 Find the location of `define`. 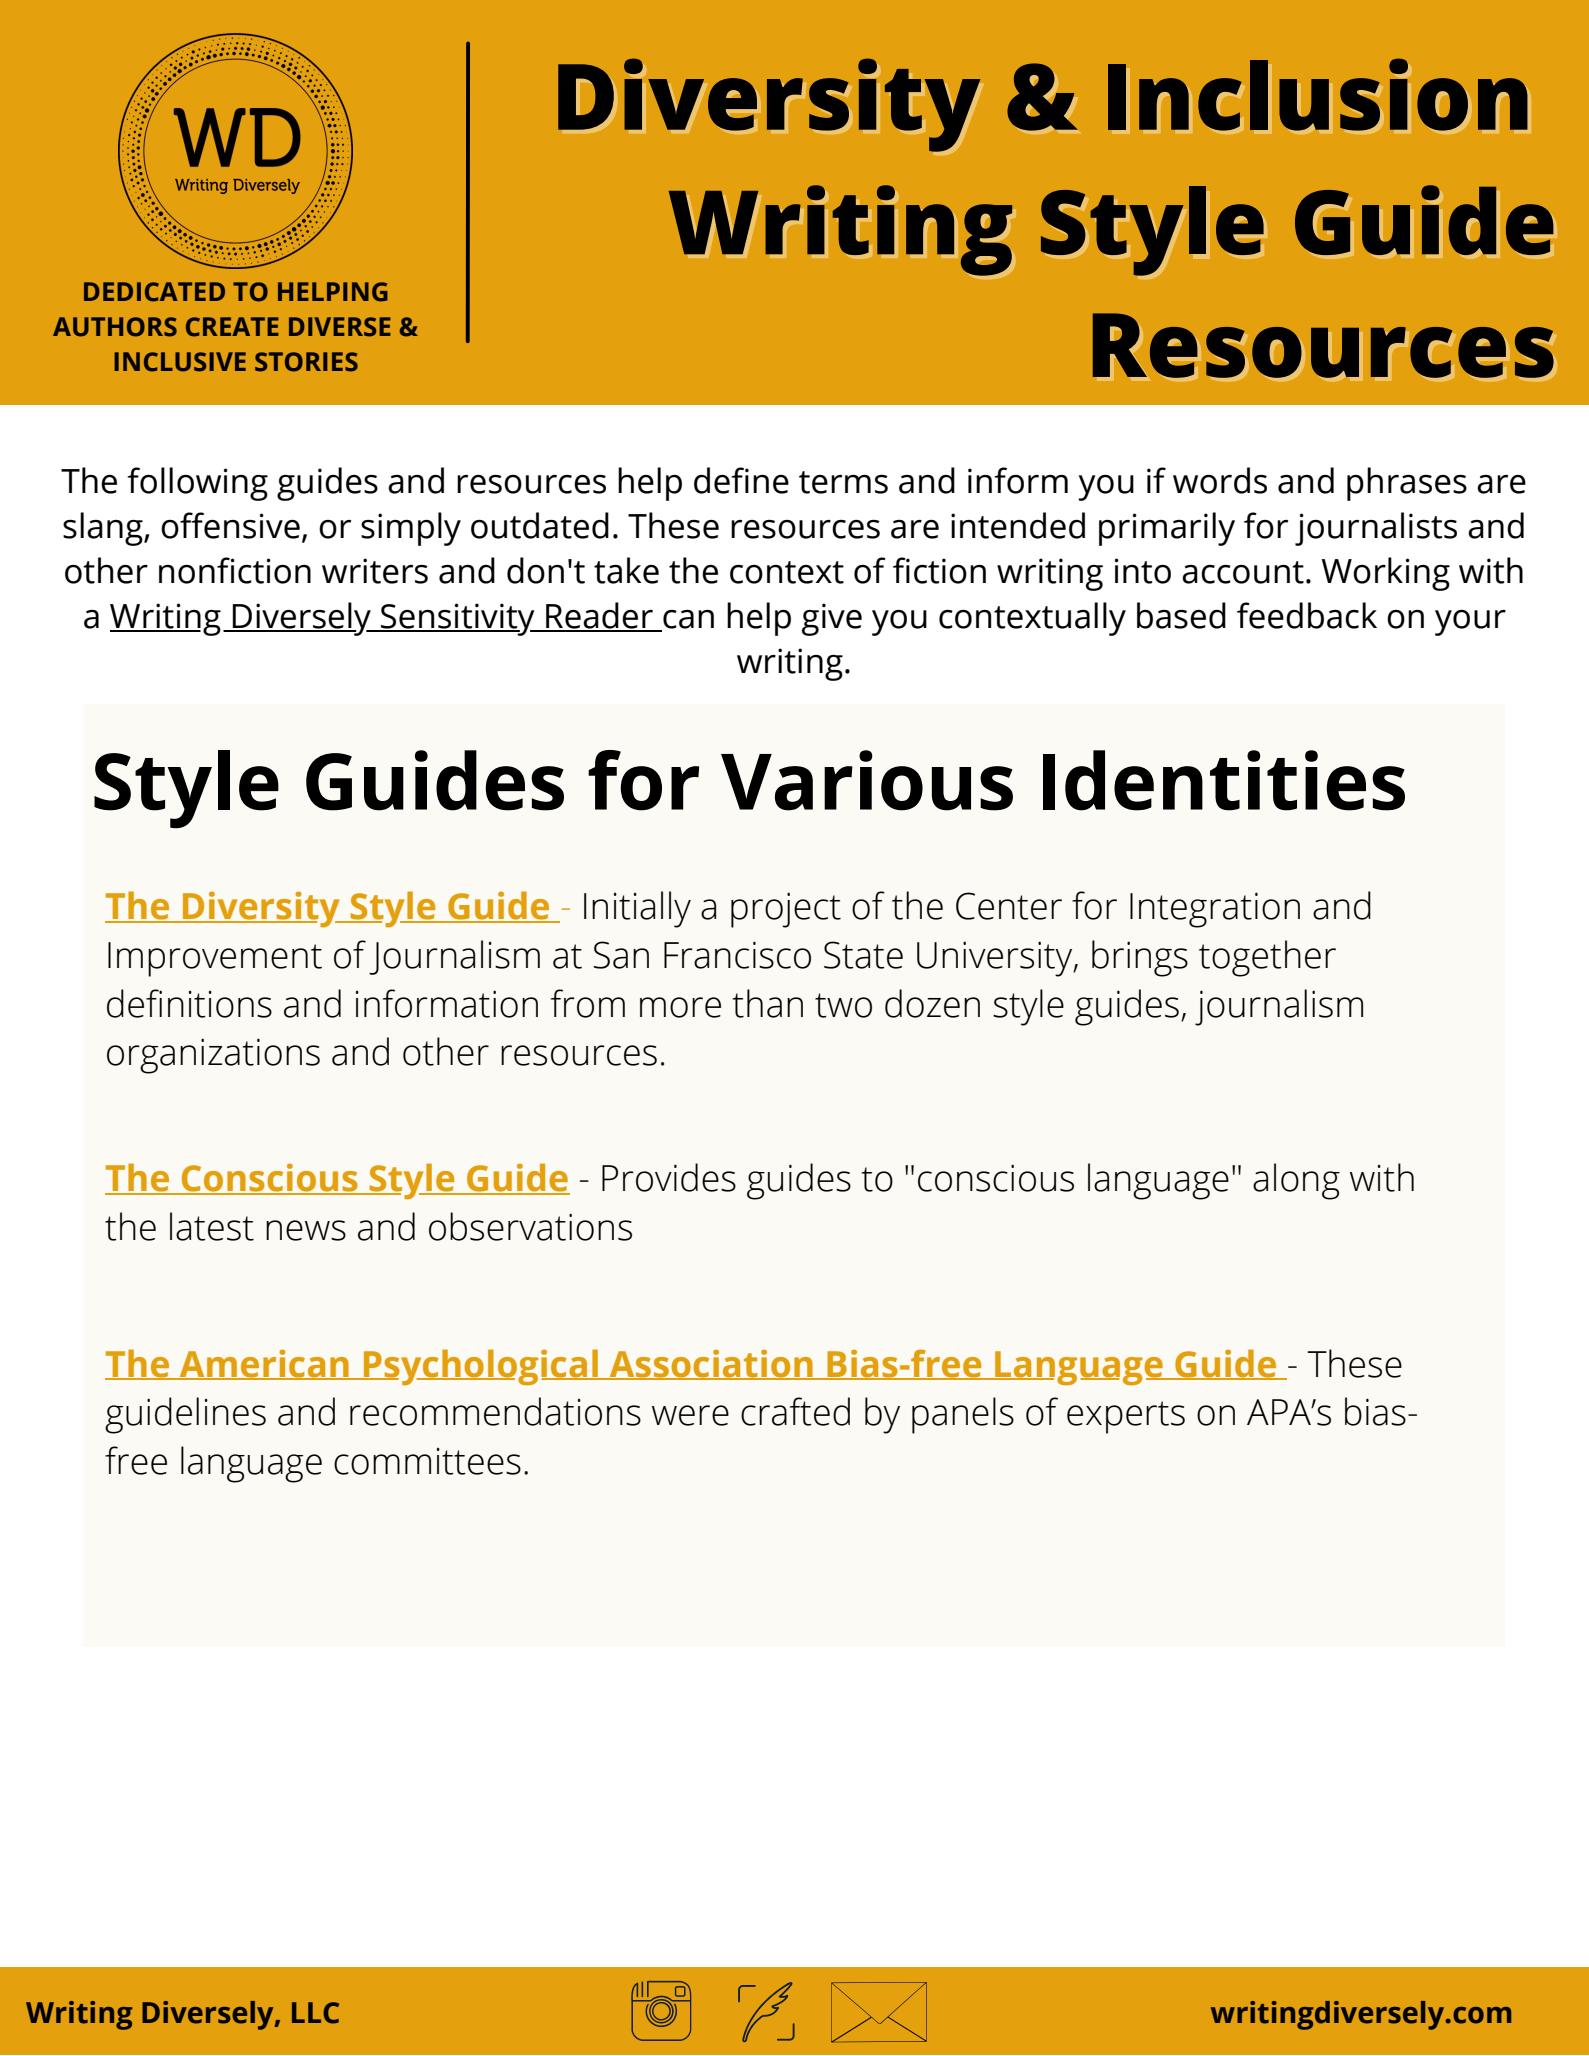

define is located at coordinates (741, 480).
